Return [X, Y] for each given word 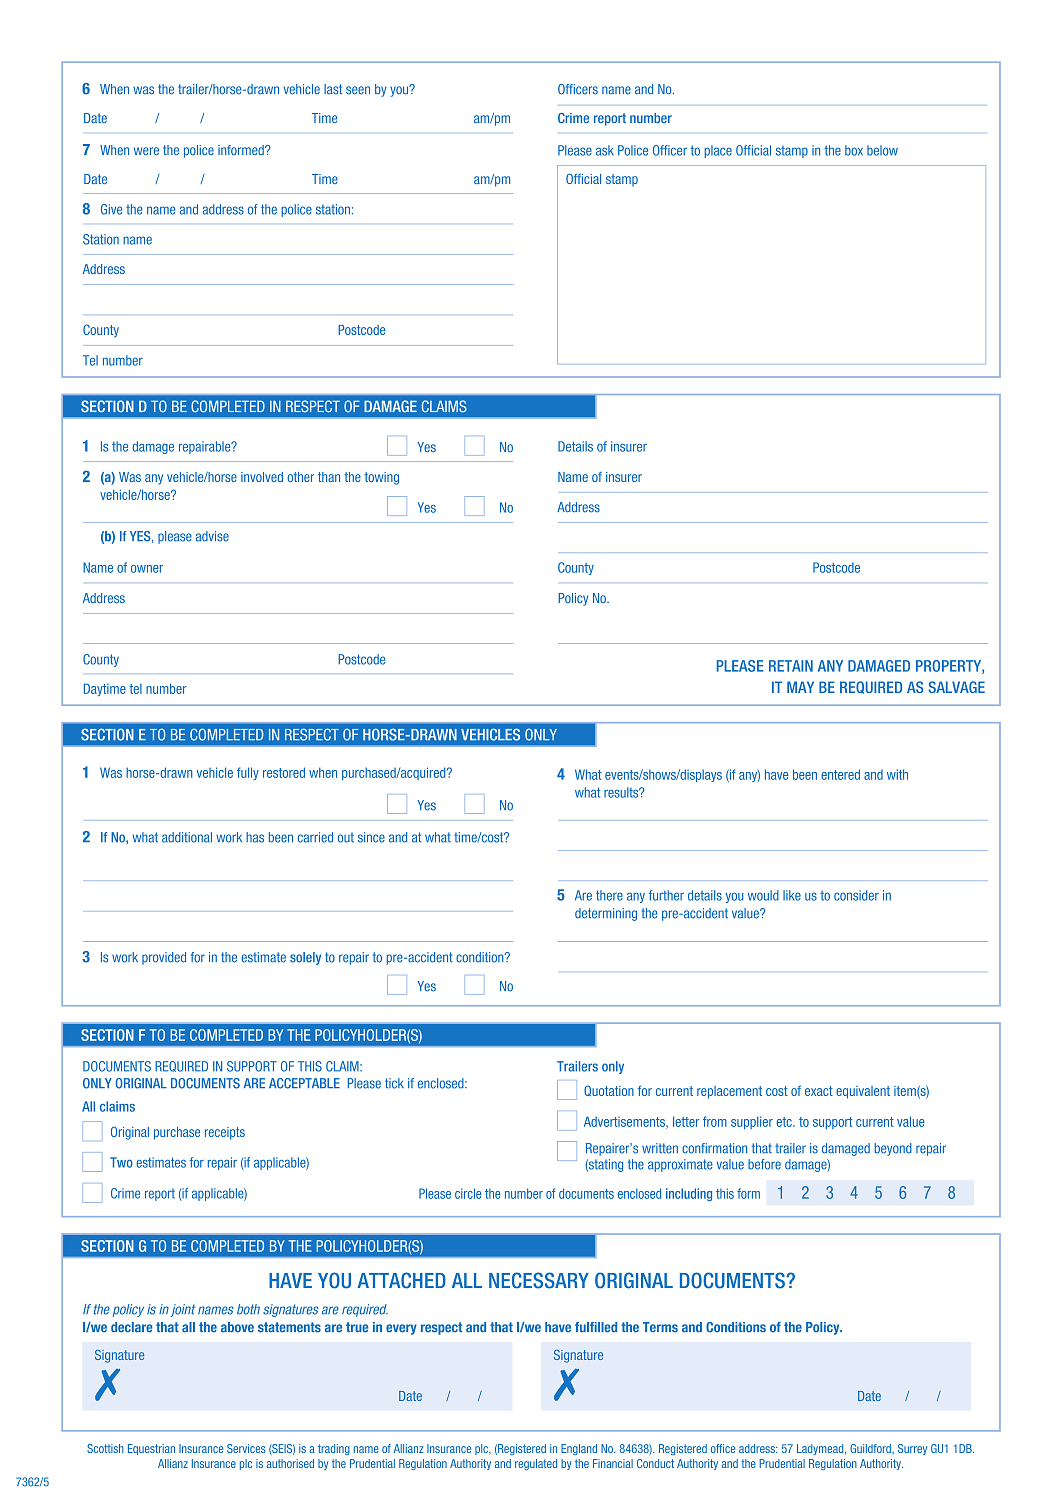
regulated [536, 1464]
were [146, 151]
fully [248, 773]
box [854, 150]
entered [840, 774]
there [609, 895]
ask [605, 150]
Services [246, 1448]
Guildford [871, 1448]
